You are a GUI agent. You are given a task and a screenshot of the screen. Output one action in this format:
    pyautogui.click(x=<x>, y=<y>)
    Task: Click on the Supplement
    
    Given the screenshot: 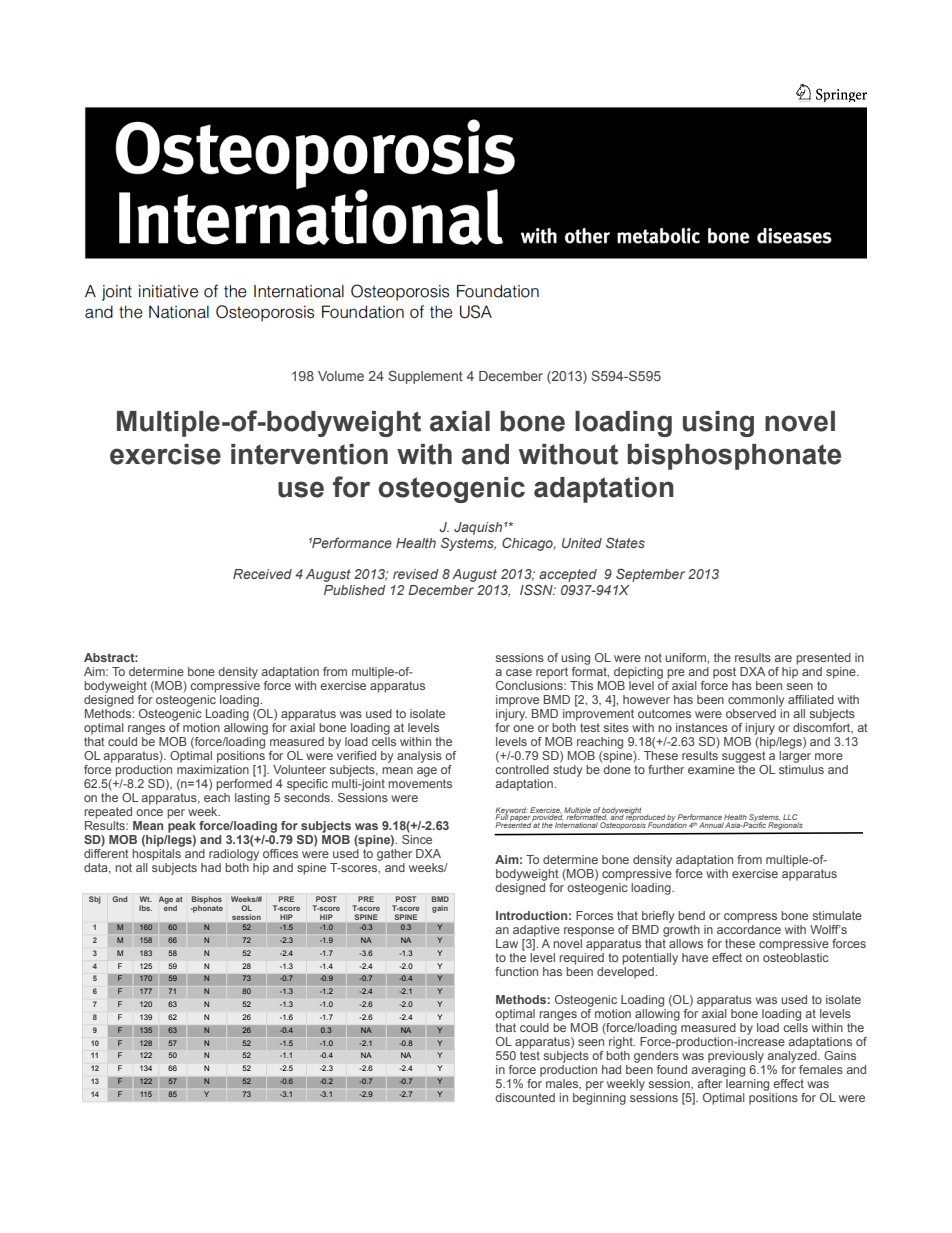 What is the action you would take?
    pyautogui.click(x=425, y=377)
